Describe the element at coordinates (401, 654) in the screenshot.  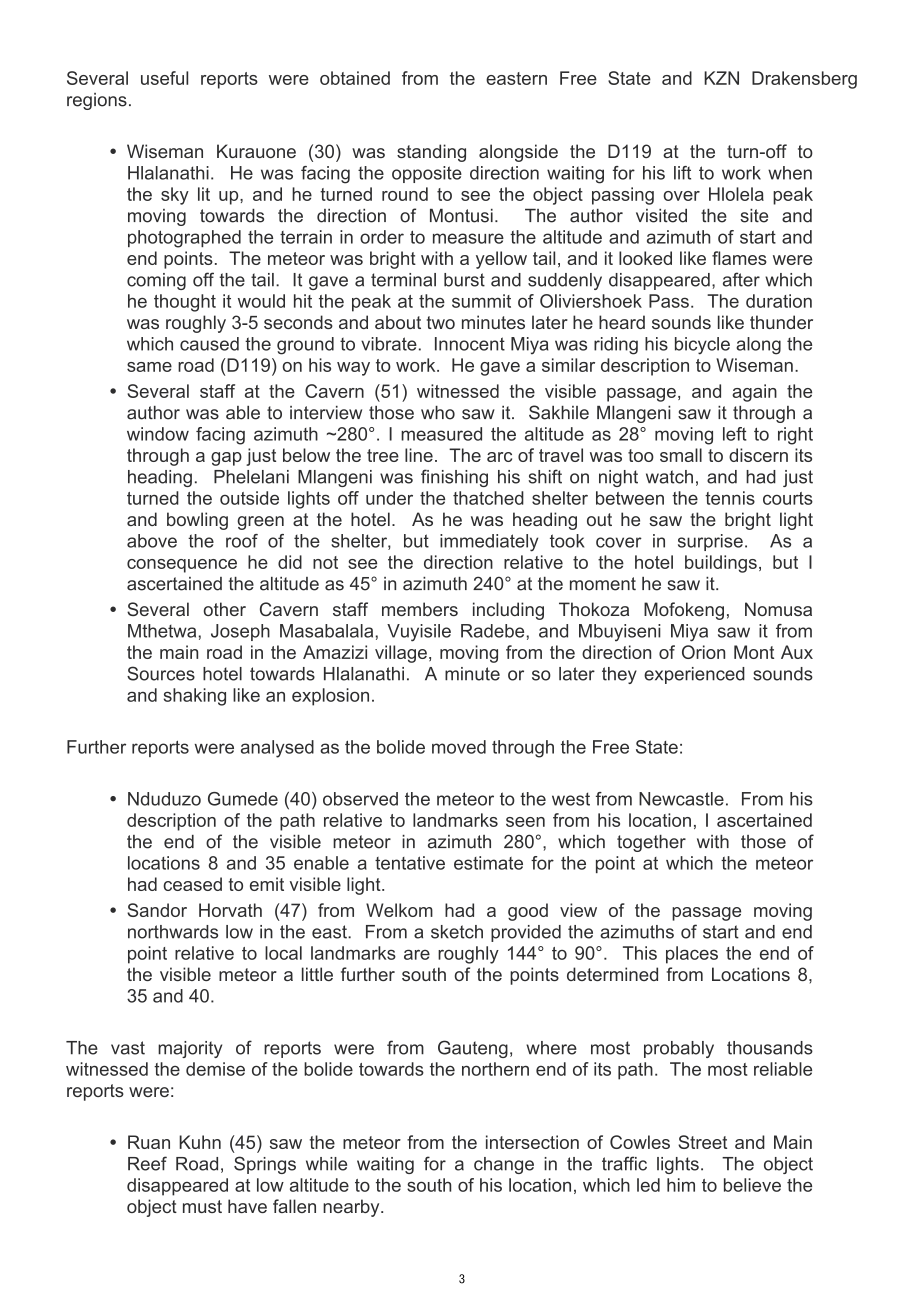
I see `village` at that location.
